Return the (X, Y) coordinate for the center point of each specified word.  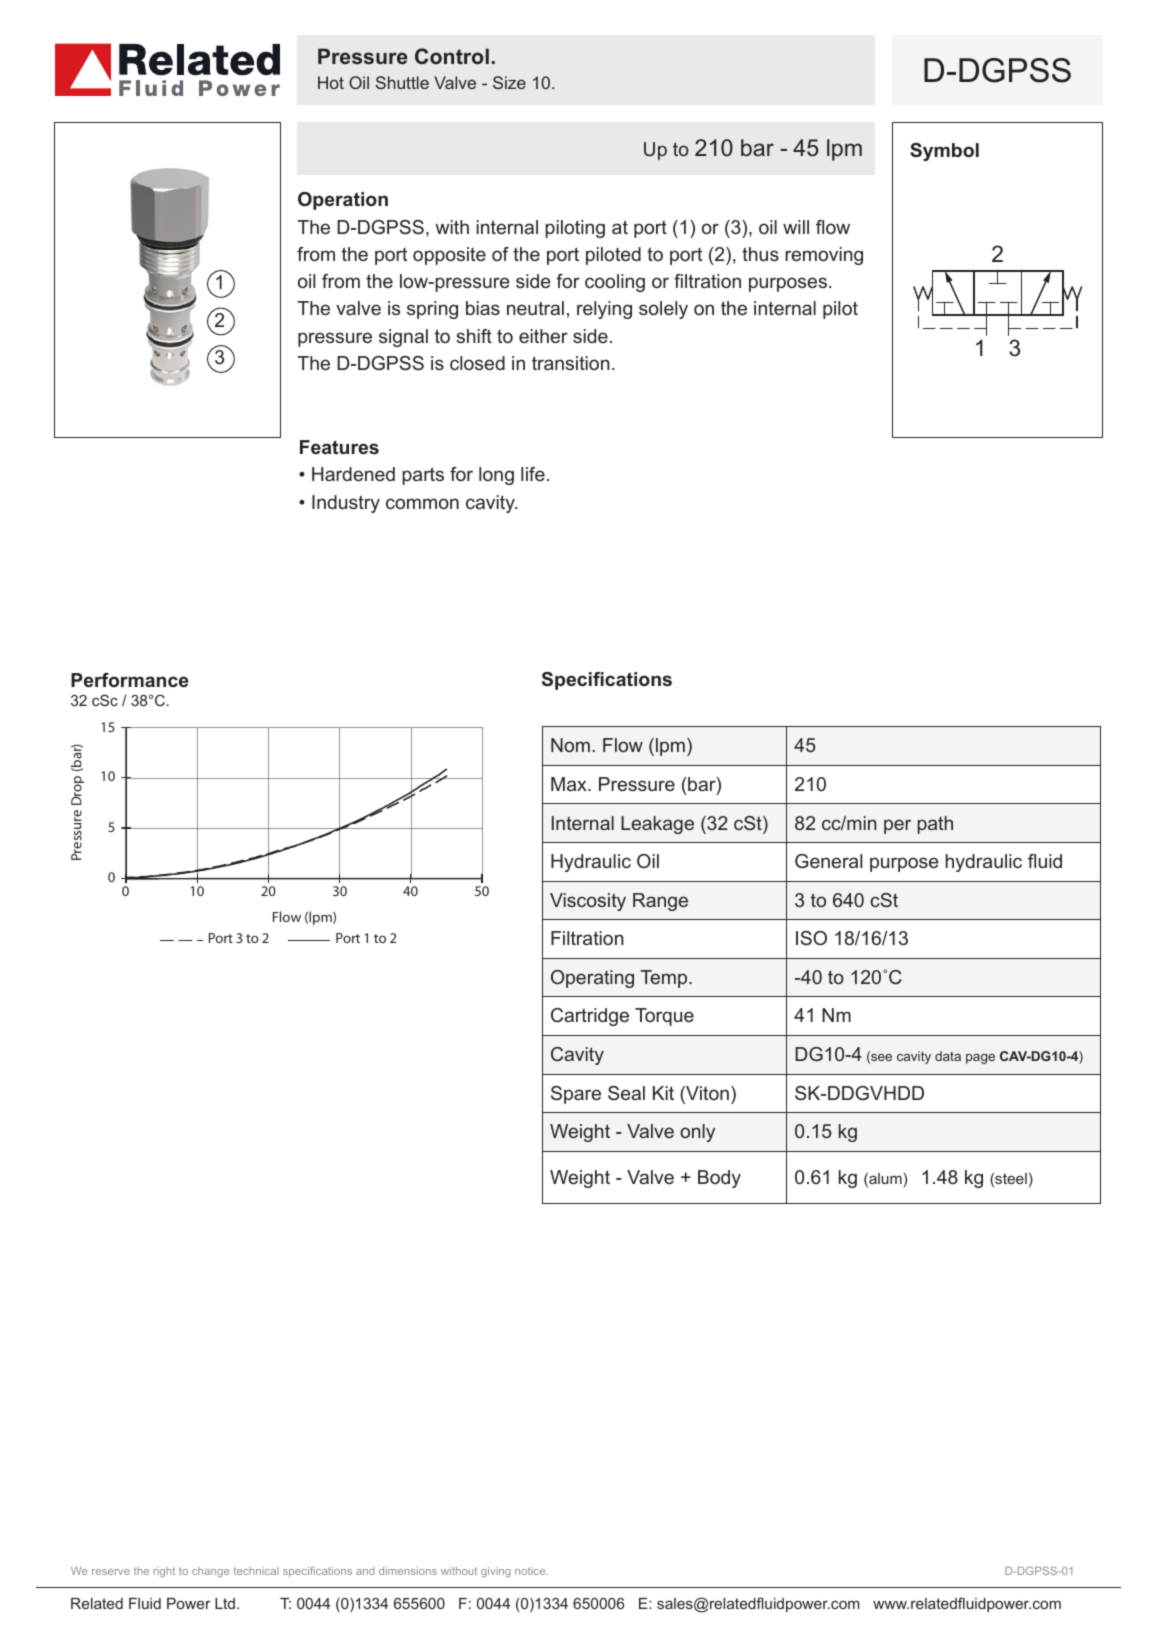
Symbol (944, 152)
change (210, 1572)
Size (509, 82)
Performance (130, 680)
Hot (331, 82)
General (828, 861)
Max (570, 784)
